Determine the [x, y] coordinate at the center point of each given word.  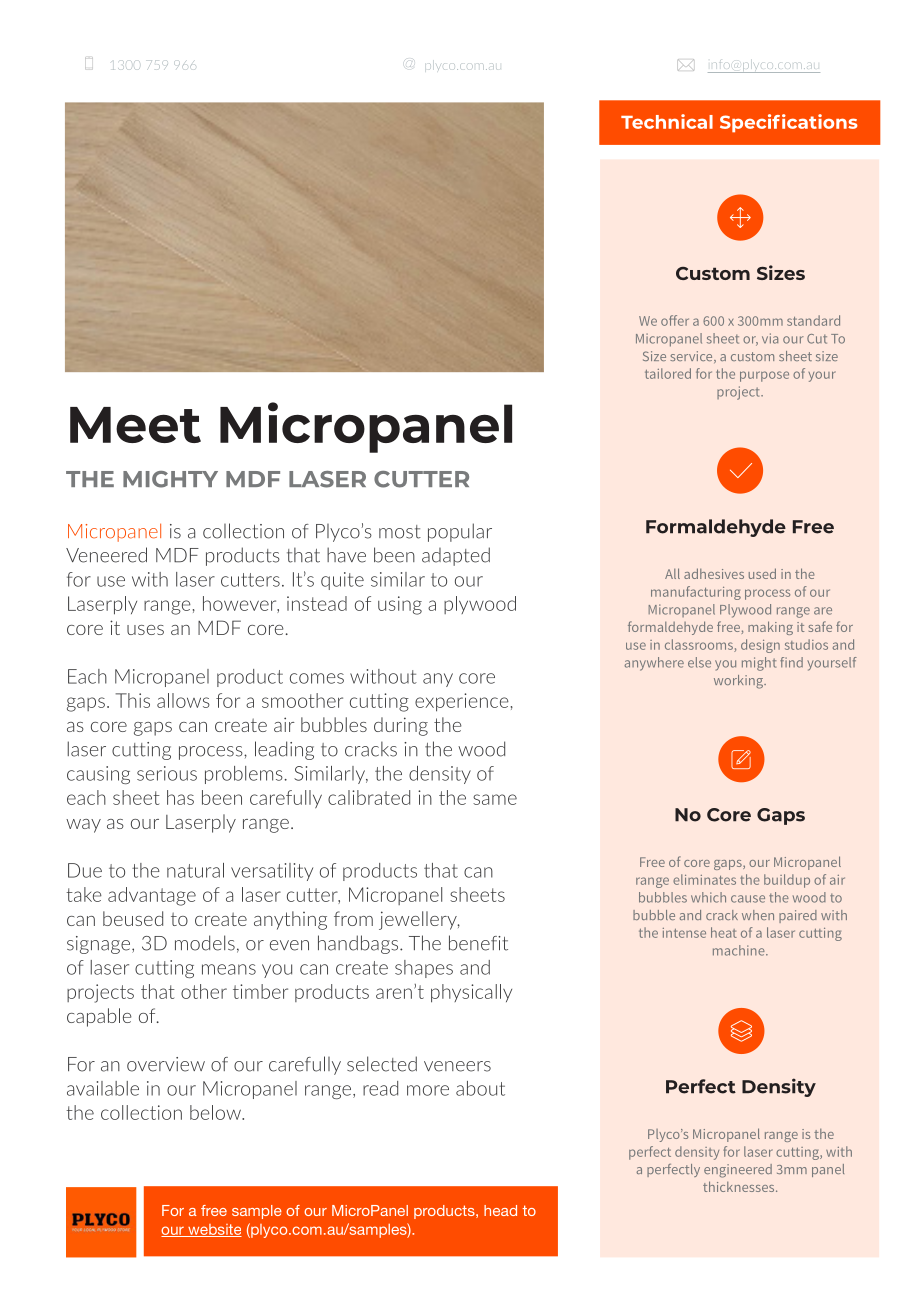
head [500, 1210]
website [214, 1230]
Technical [667, 121]
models [205, 943]
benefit [478, 943]
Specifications [789, 123]
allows [183, 700]
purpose [764, 376]
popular [460, 532]
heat [724, 932]
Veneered [106, 555]
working [740, 682]
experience [462, 702]
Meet [135, 425]
